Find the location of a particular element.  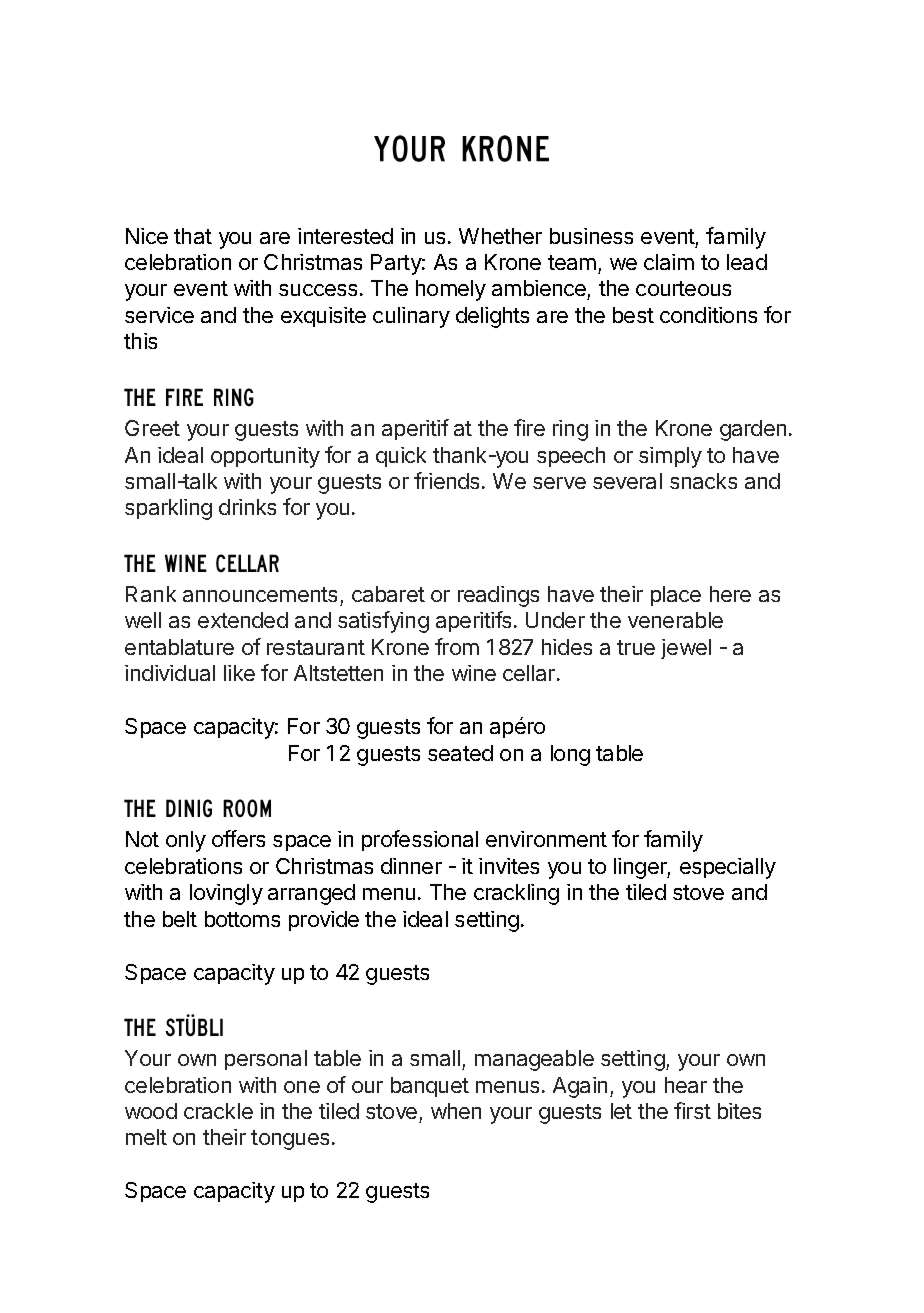

place is located at coordinates (676, 596).
